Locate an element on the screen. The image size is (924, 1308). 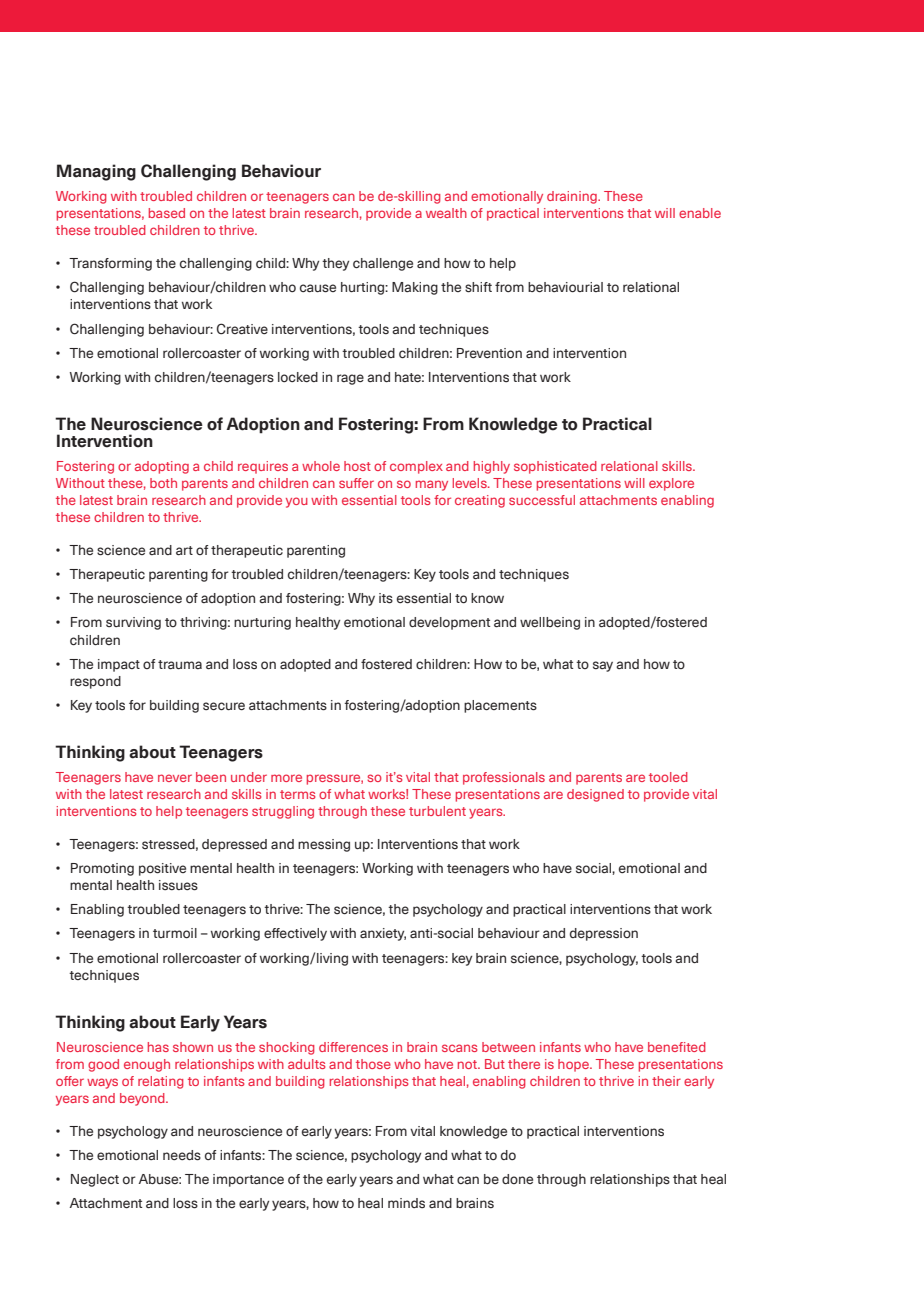
needs is located at coordinates (182, 1155).
